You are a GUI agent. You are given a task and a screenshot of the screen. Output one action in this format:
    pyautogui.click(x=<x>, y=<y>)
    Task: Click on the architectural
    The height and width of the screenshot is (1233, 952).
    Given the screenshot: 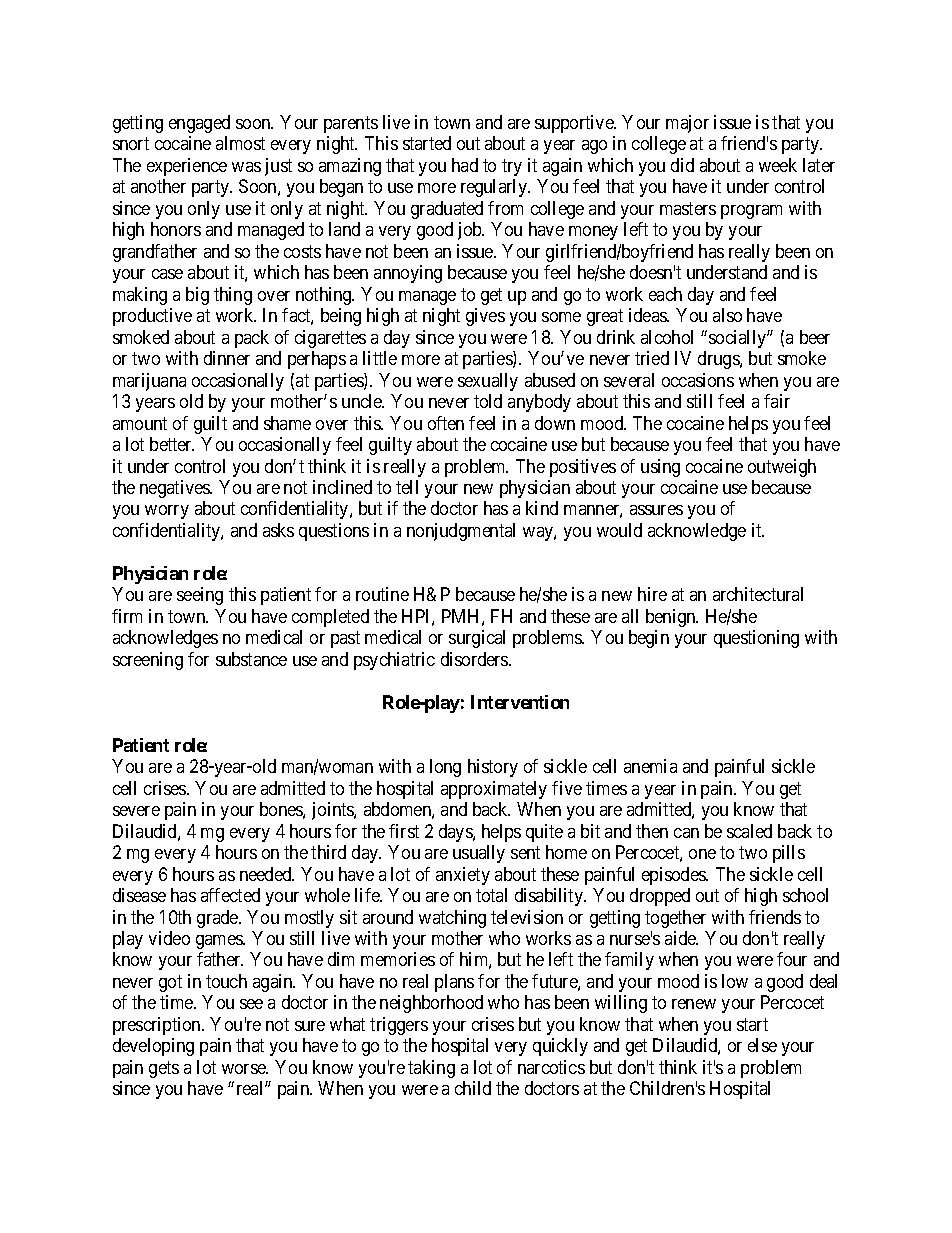 What is the action you would take?
    pyautogui.click(x=758, y=594)
